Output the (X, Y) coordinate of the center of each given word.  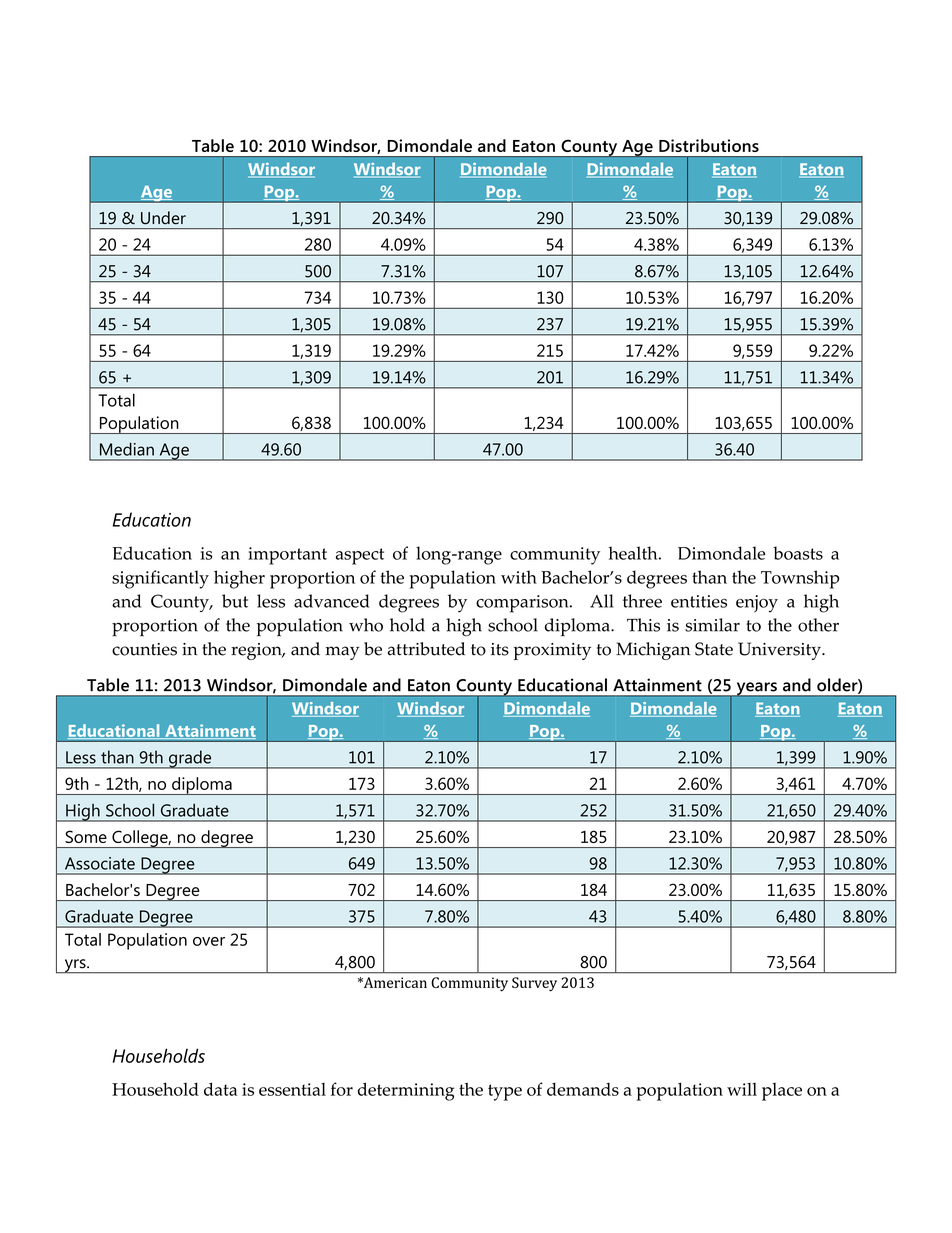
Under (163, 218)
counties (144, 649)
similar (712, 625)
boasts (798, 553)
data (220, 1089)
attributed (426, 649)
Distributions (709, 145)
